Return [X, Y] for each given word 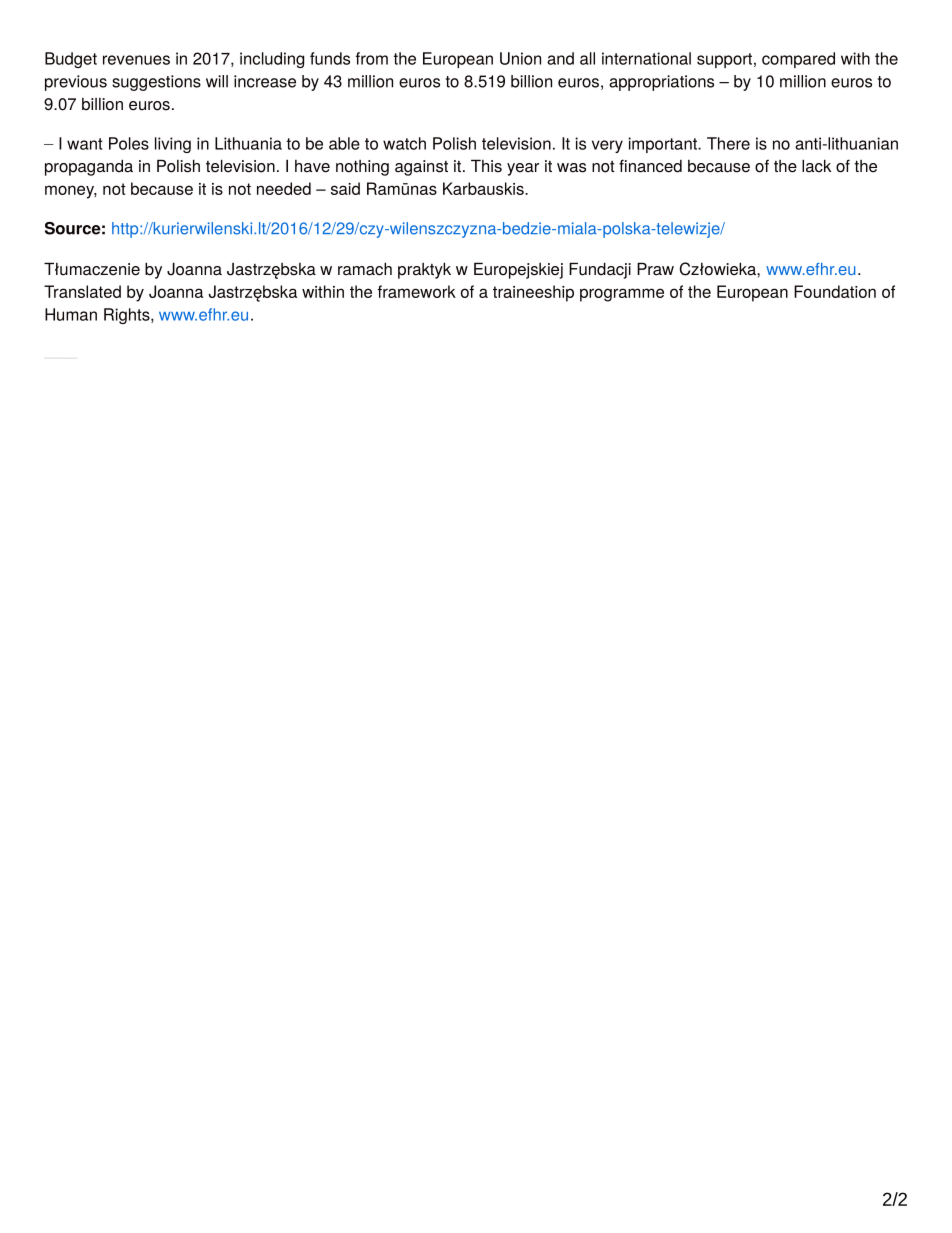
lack [816, 166]
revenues [136, 60]
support [724, 60]
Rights [128, 316]
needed [284, 188]
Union [520, 58]
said [345, 188]
